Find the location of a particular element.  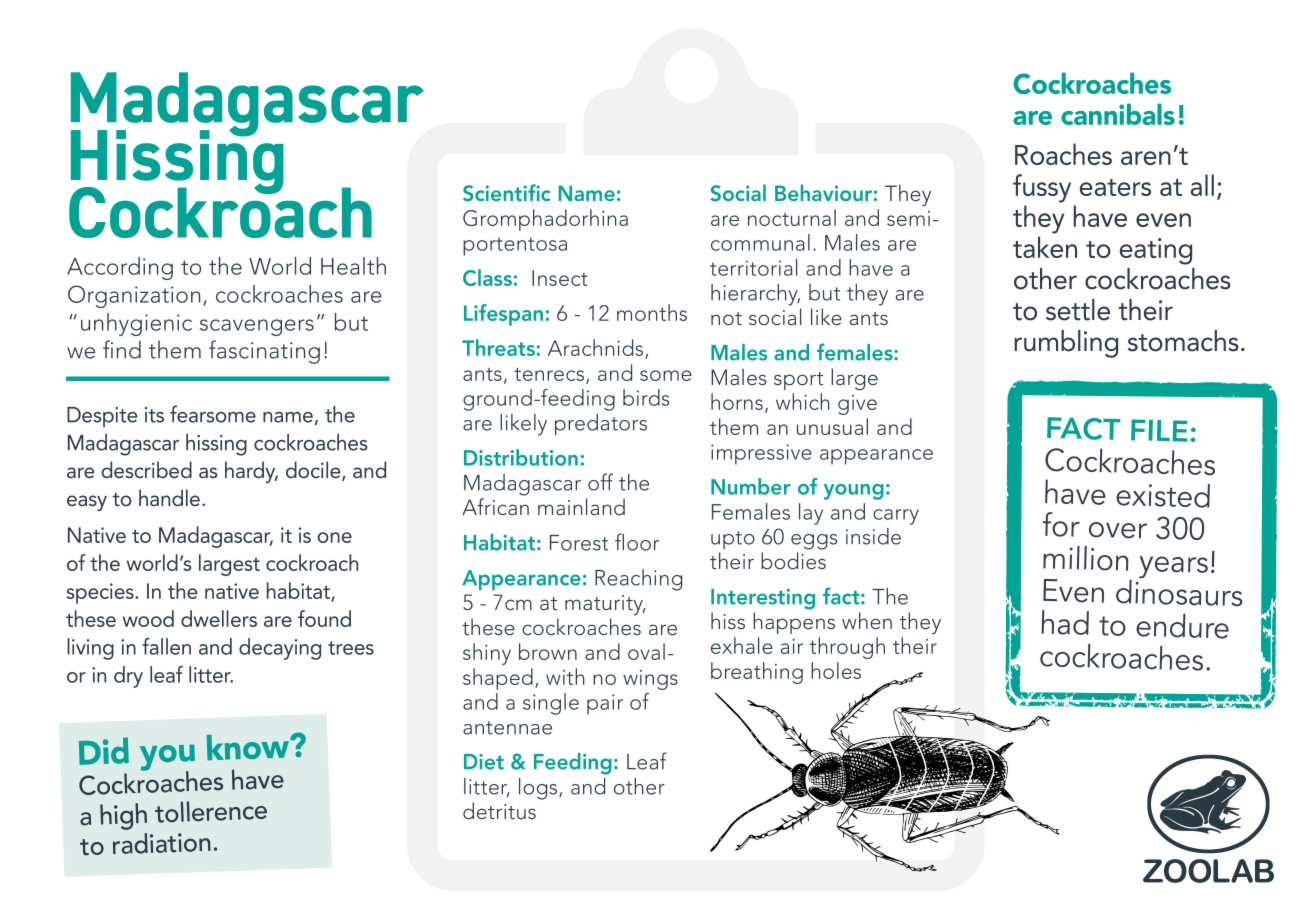

dwellers is located at coordinates (219, 618).
